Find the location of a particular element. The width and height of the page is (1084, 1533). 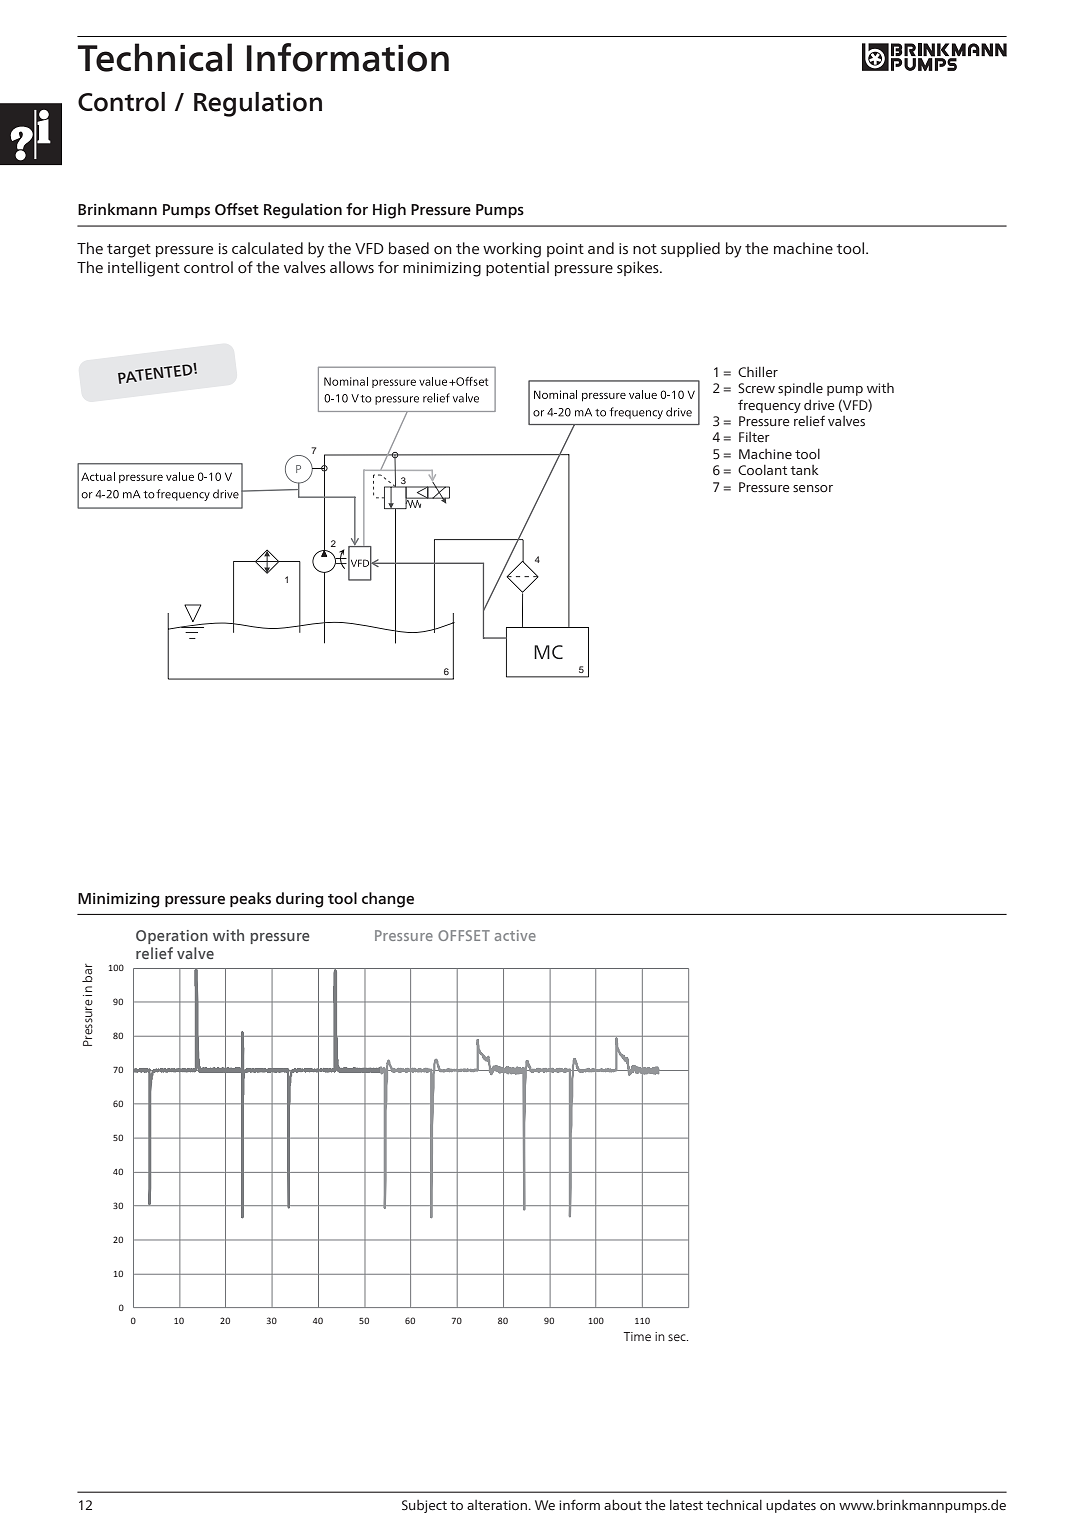

change is located at coordinates (388, 900).
